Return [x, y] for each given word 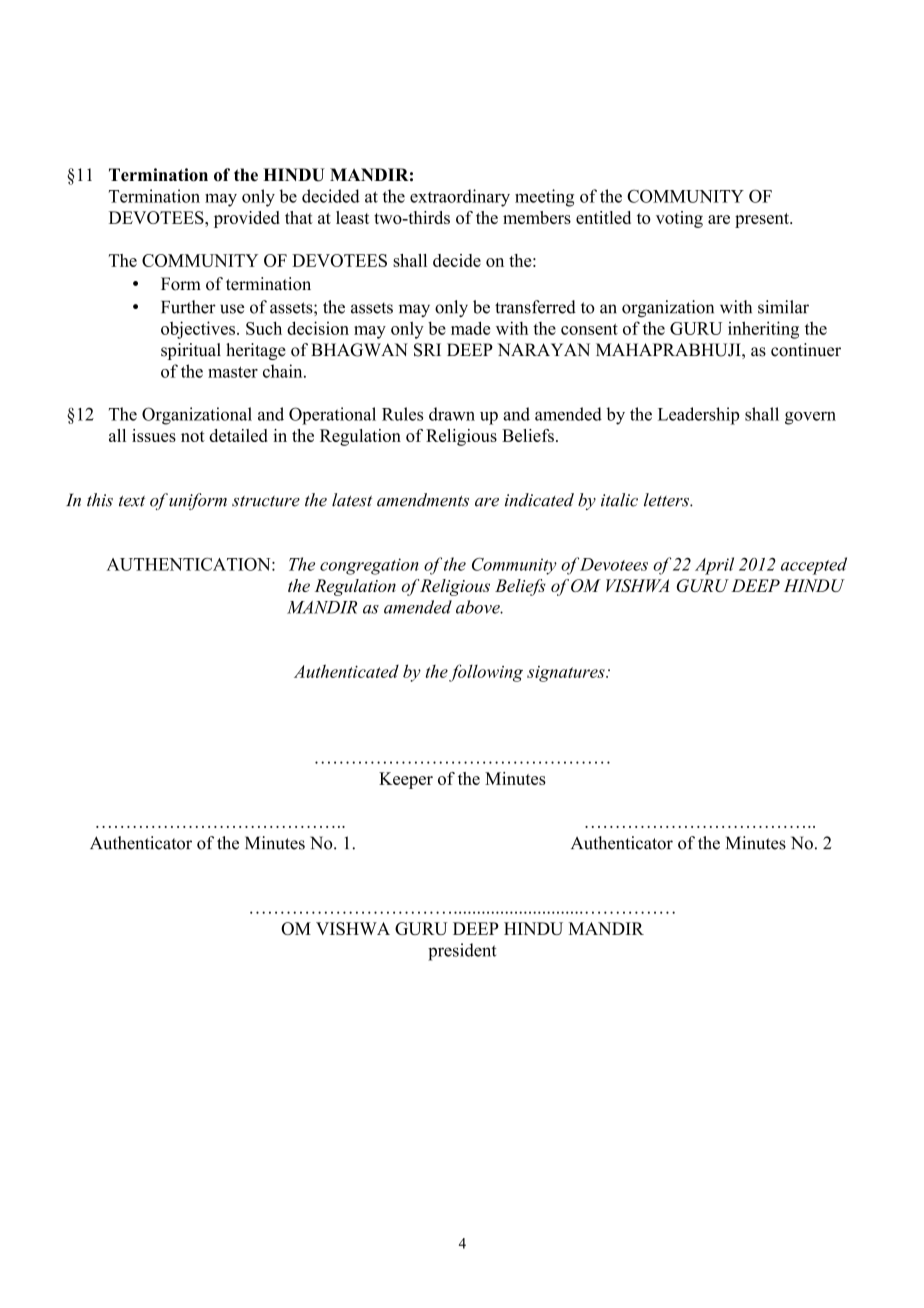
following [486, 673]
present [763, 220]
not [193, 436]
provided [247, 219]
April [714, 566]
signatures [567, 674]
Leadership [698, 416]
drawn [452, 414]
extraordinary [460, 198]
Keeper [406, 780]
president [462, 952]
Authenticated [346, 671]
